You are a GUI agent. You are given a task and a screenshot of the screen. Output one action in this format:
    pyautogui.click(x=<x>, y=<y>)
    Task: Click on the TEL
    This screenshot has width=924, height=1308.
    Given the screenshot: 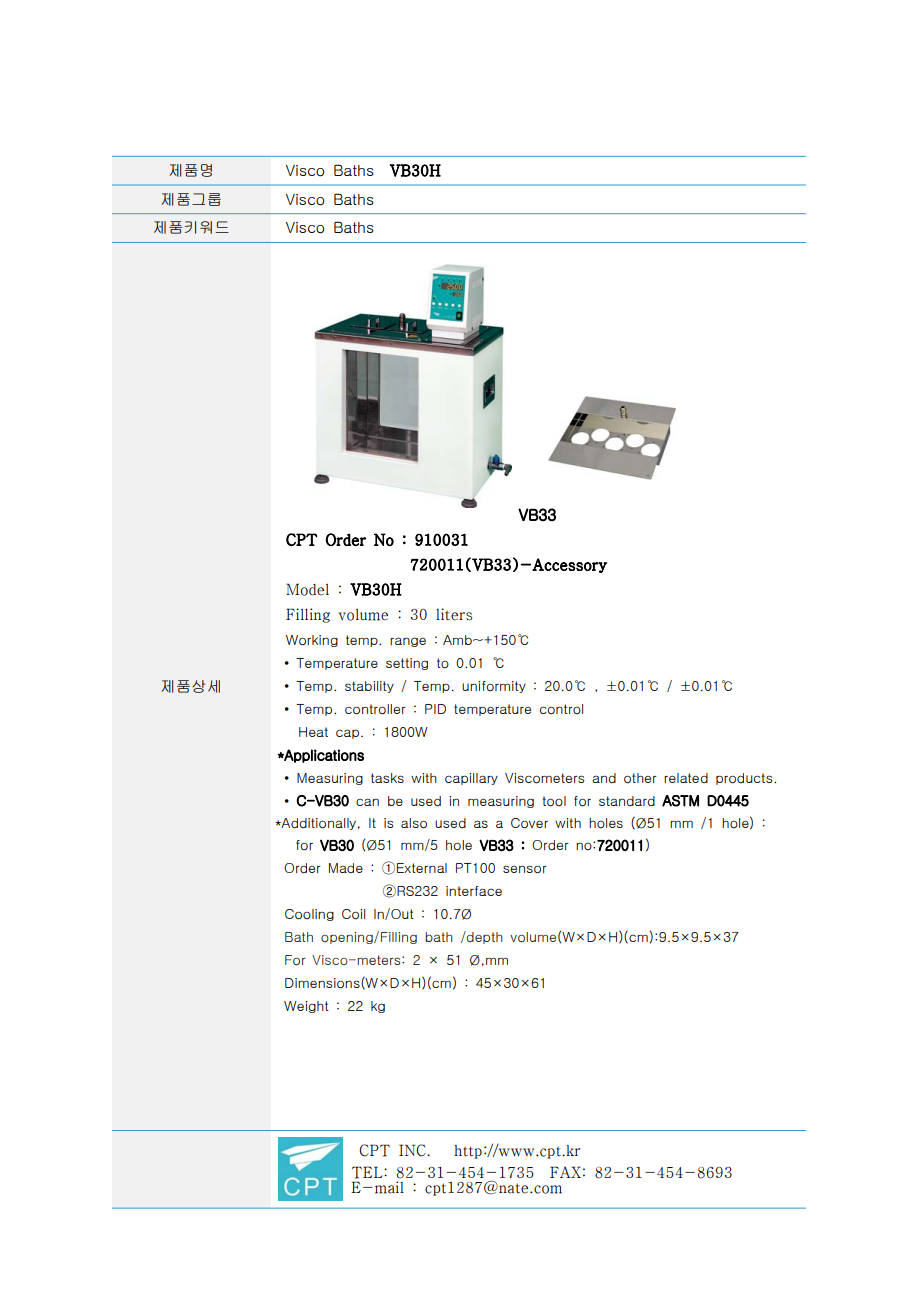 What is the action you would take?
    pyautogui.click(x=368, y=1172)
